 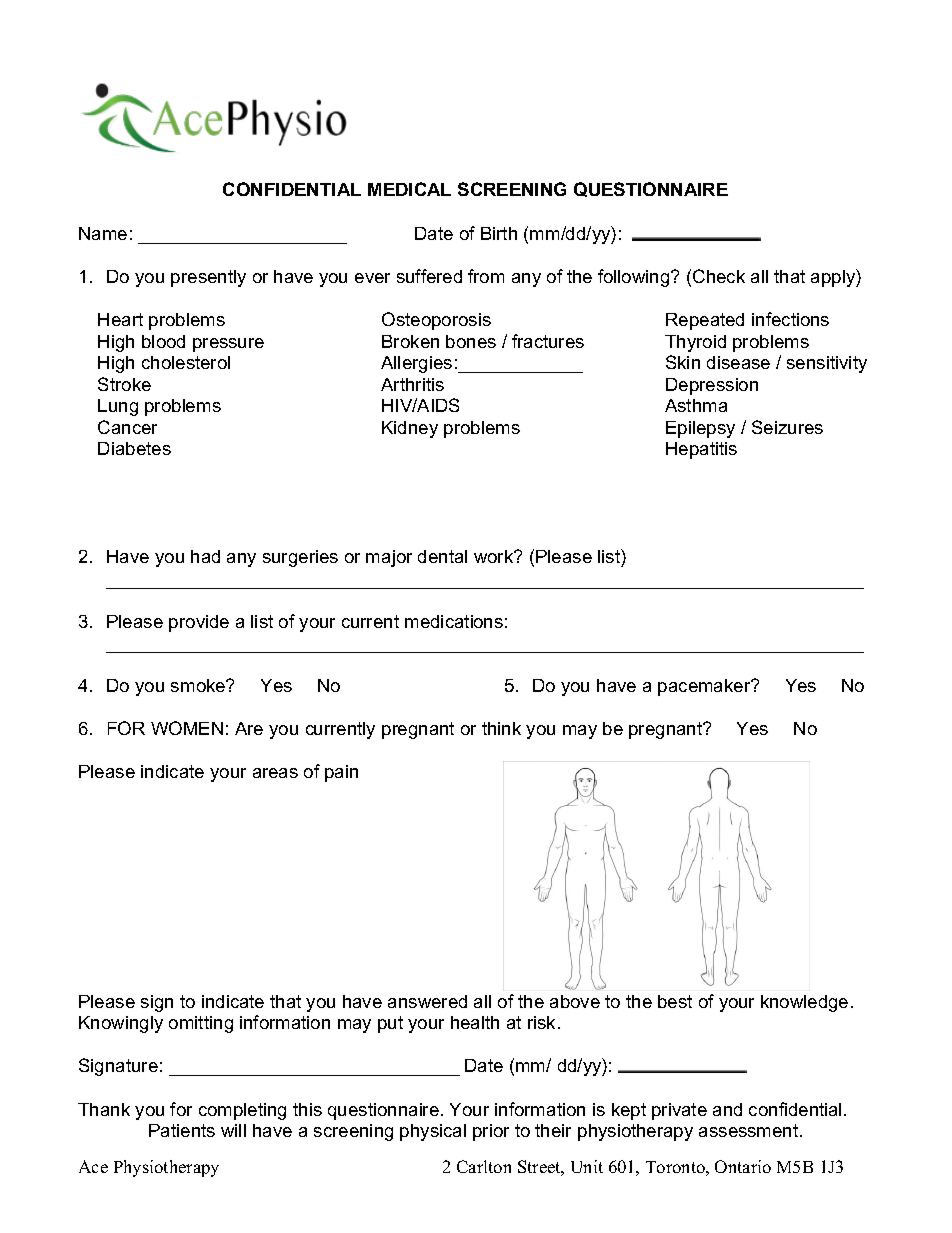 What do you see at coordinates (705, 687) in the page?
I see `pacemaker` at bounding box center [705, 687].
